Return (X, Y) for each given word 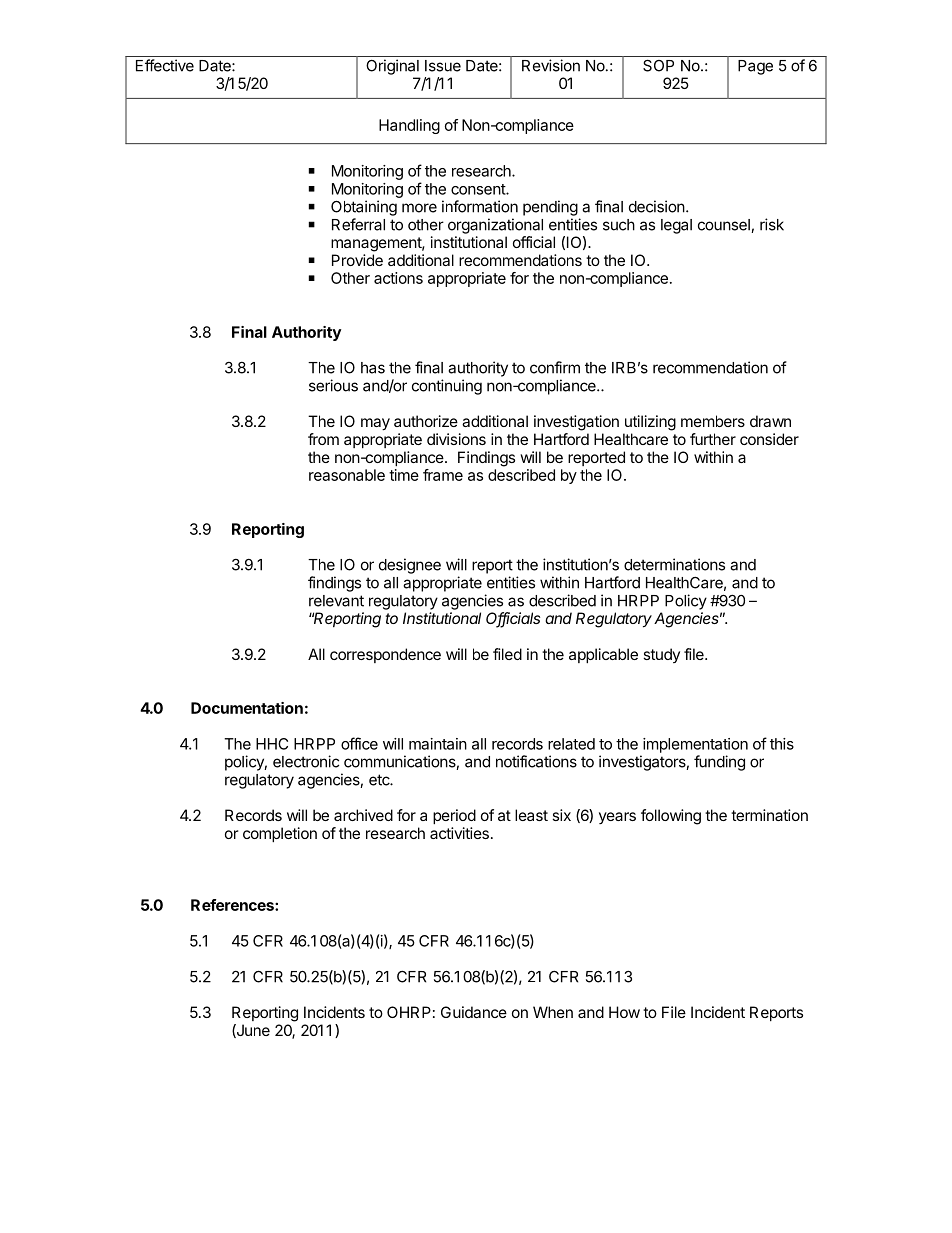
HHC (272, 744)
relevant (336, 601)
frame (443, 475)
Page (755, 67)
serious (333, 385)
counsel (725, 226)
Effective (165, 65)
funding (719, 763)
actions (398, 278)
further (713, 439)
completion (280, 834)
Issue (443, 66)
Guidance (474, 1012)
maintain (438, 744)
